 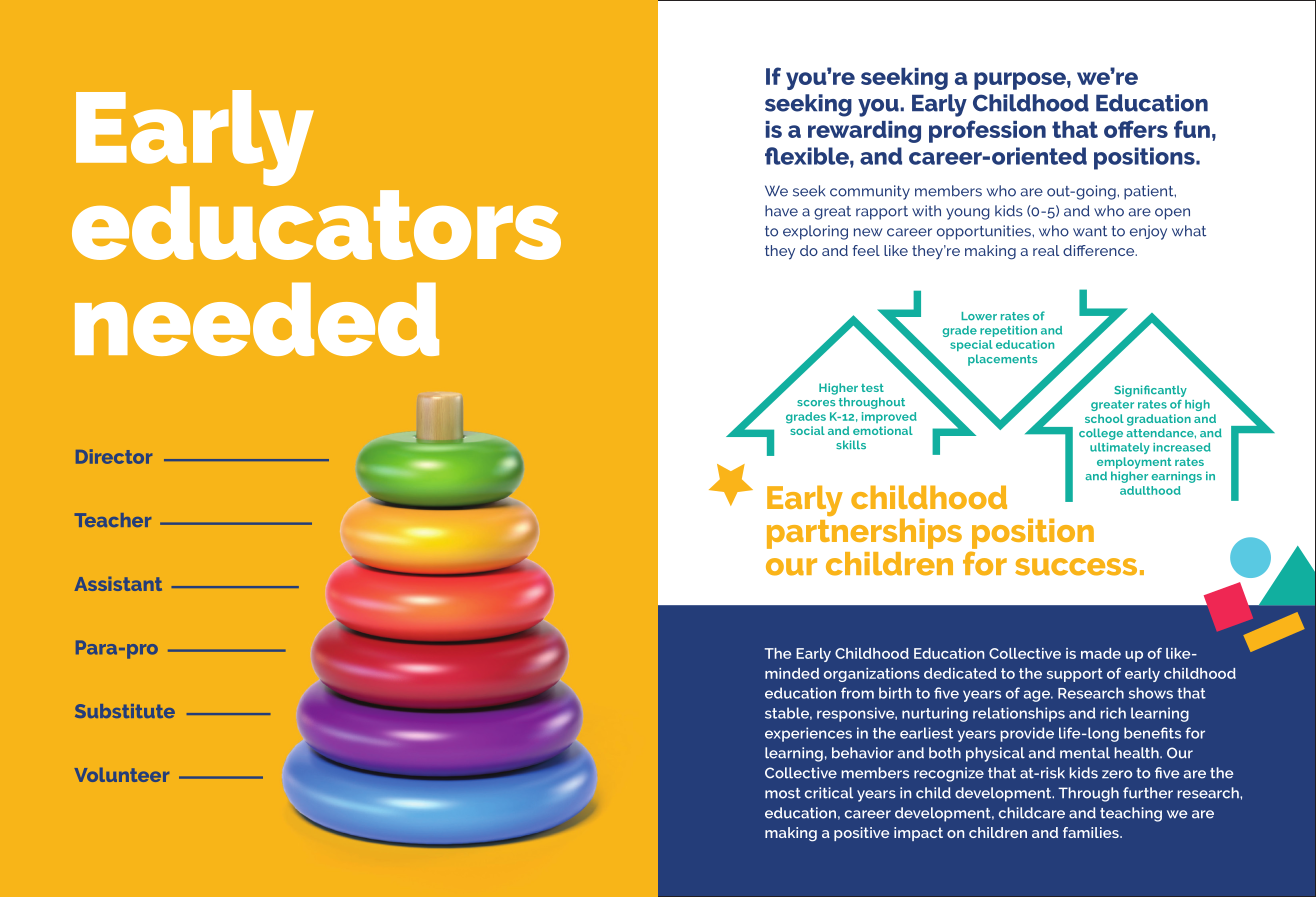 What do you see at coordinates (122, 775) in the screenshot?
I see `Volunteer` at bounding box center [122, 775].
